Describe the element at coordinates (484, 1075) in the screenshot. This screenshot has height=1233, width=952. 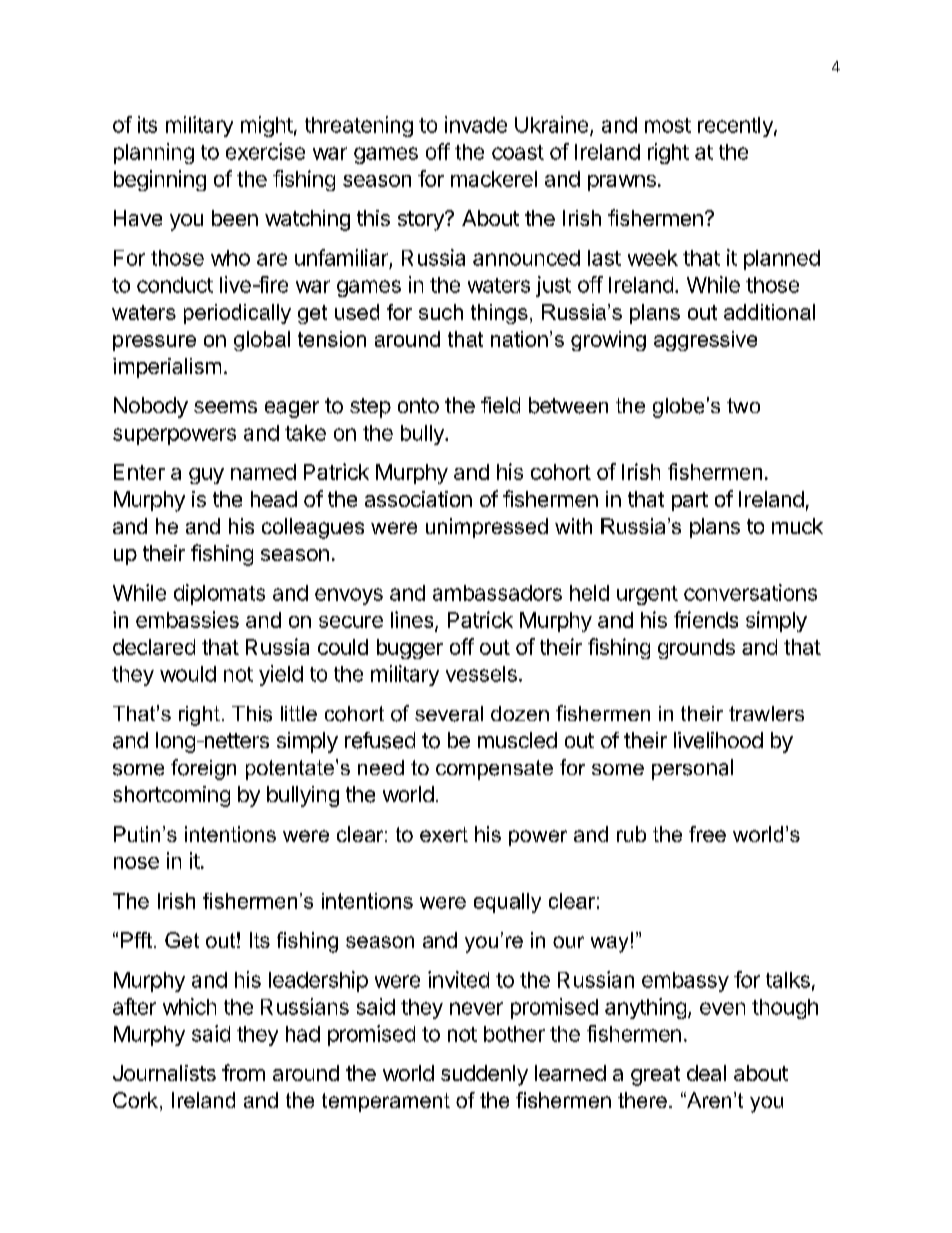
I see `suddenly` at that location.
